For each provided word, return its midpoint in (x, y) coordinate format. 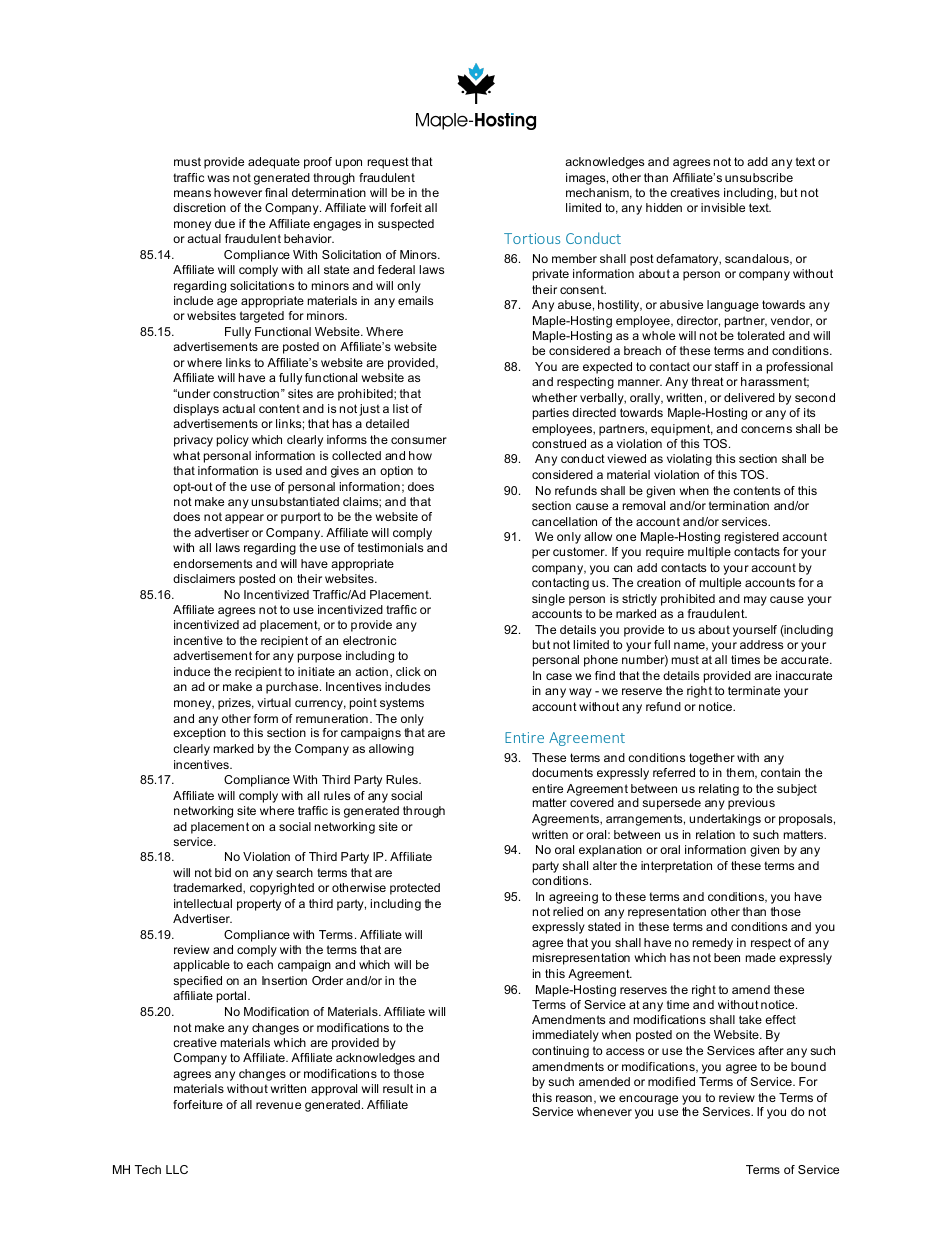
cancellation (564, 521)
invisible (723, 207)
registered (752, 538)
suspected (406, 225)
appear (244, 519)
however (238, 192)
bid (223, 872)
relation (715, 834)
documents (562, 772)
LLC (177, 1169)
